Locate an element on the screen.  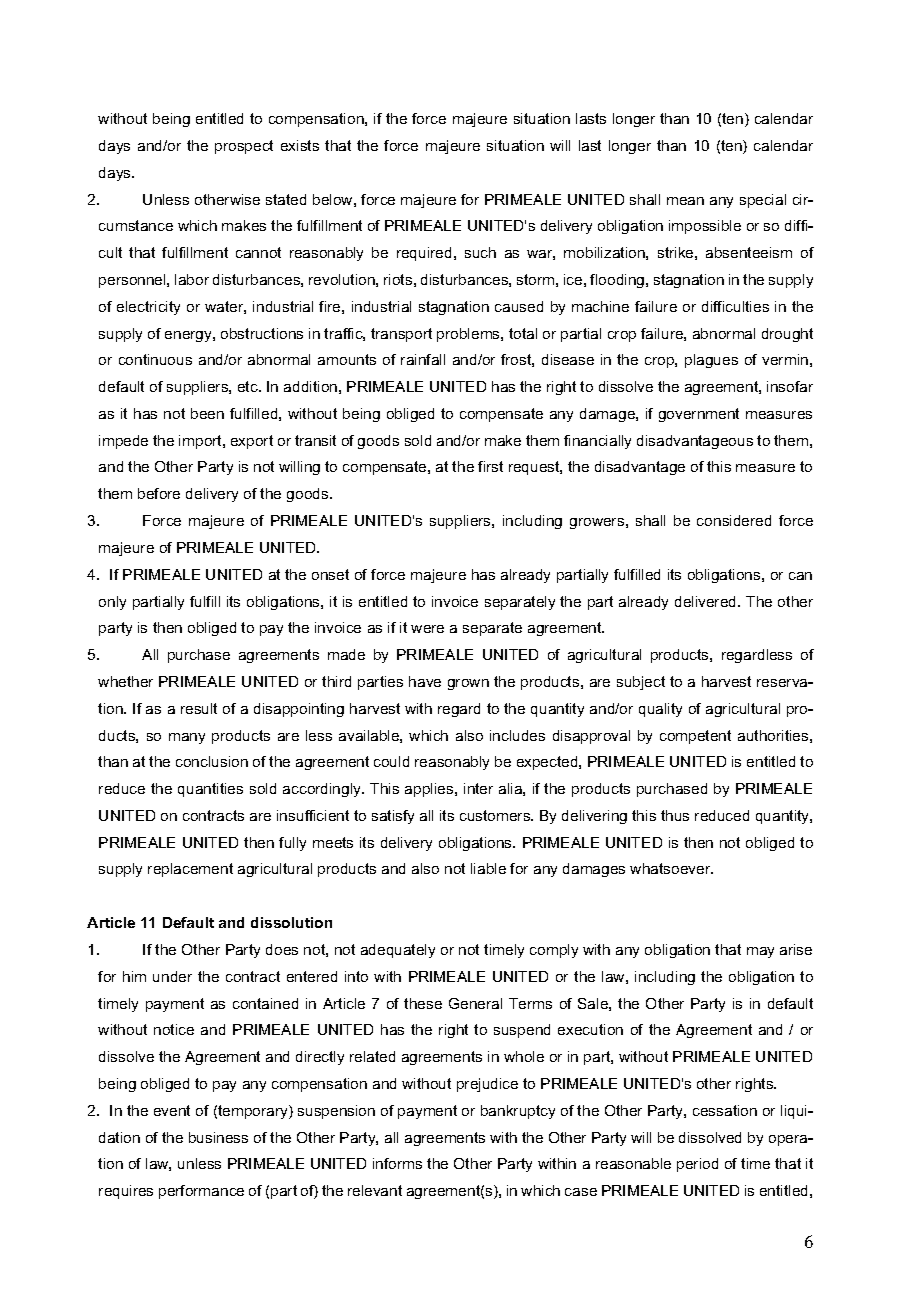
business is located at coordinates (218, 1137).
